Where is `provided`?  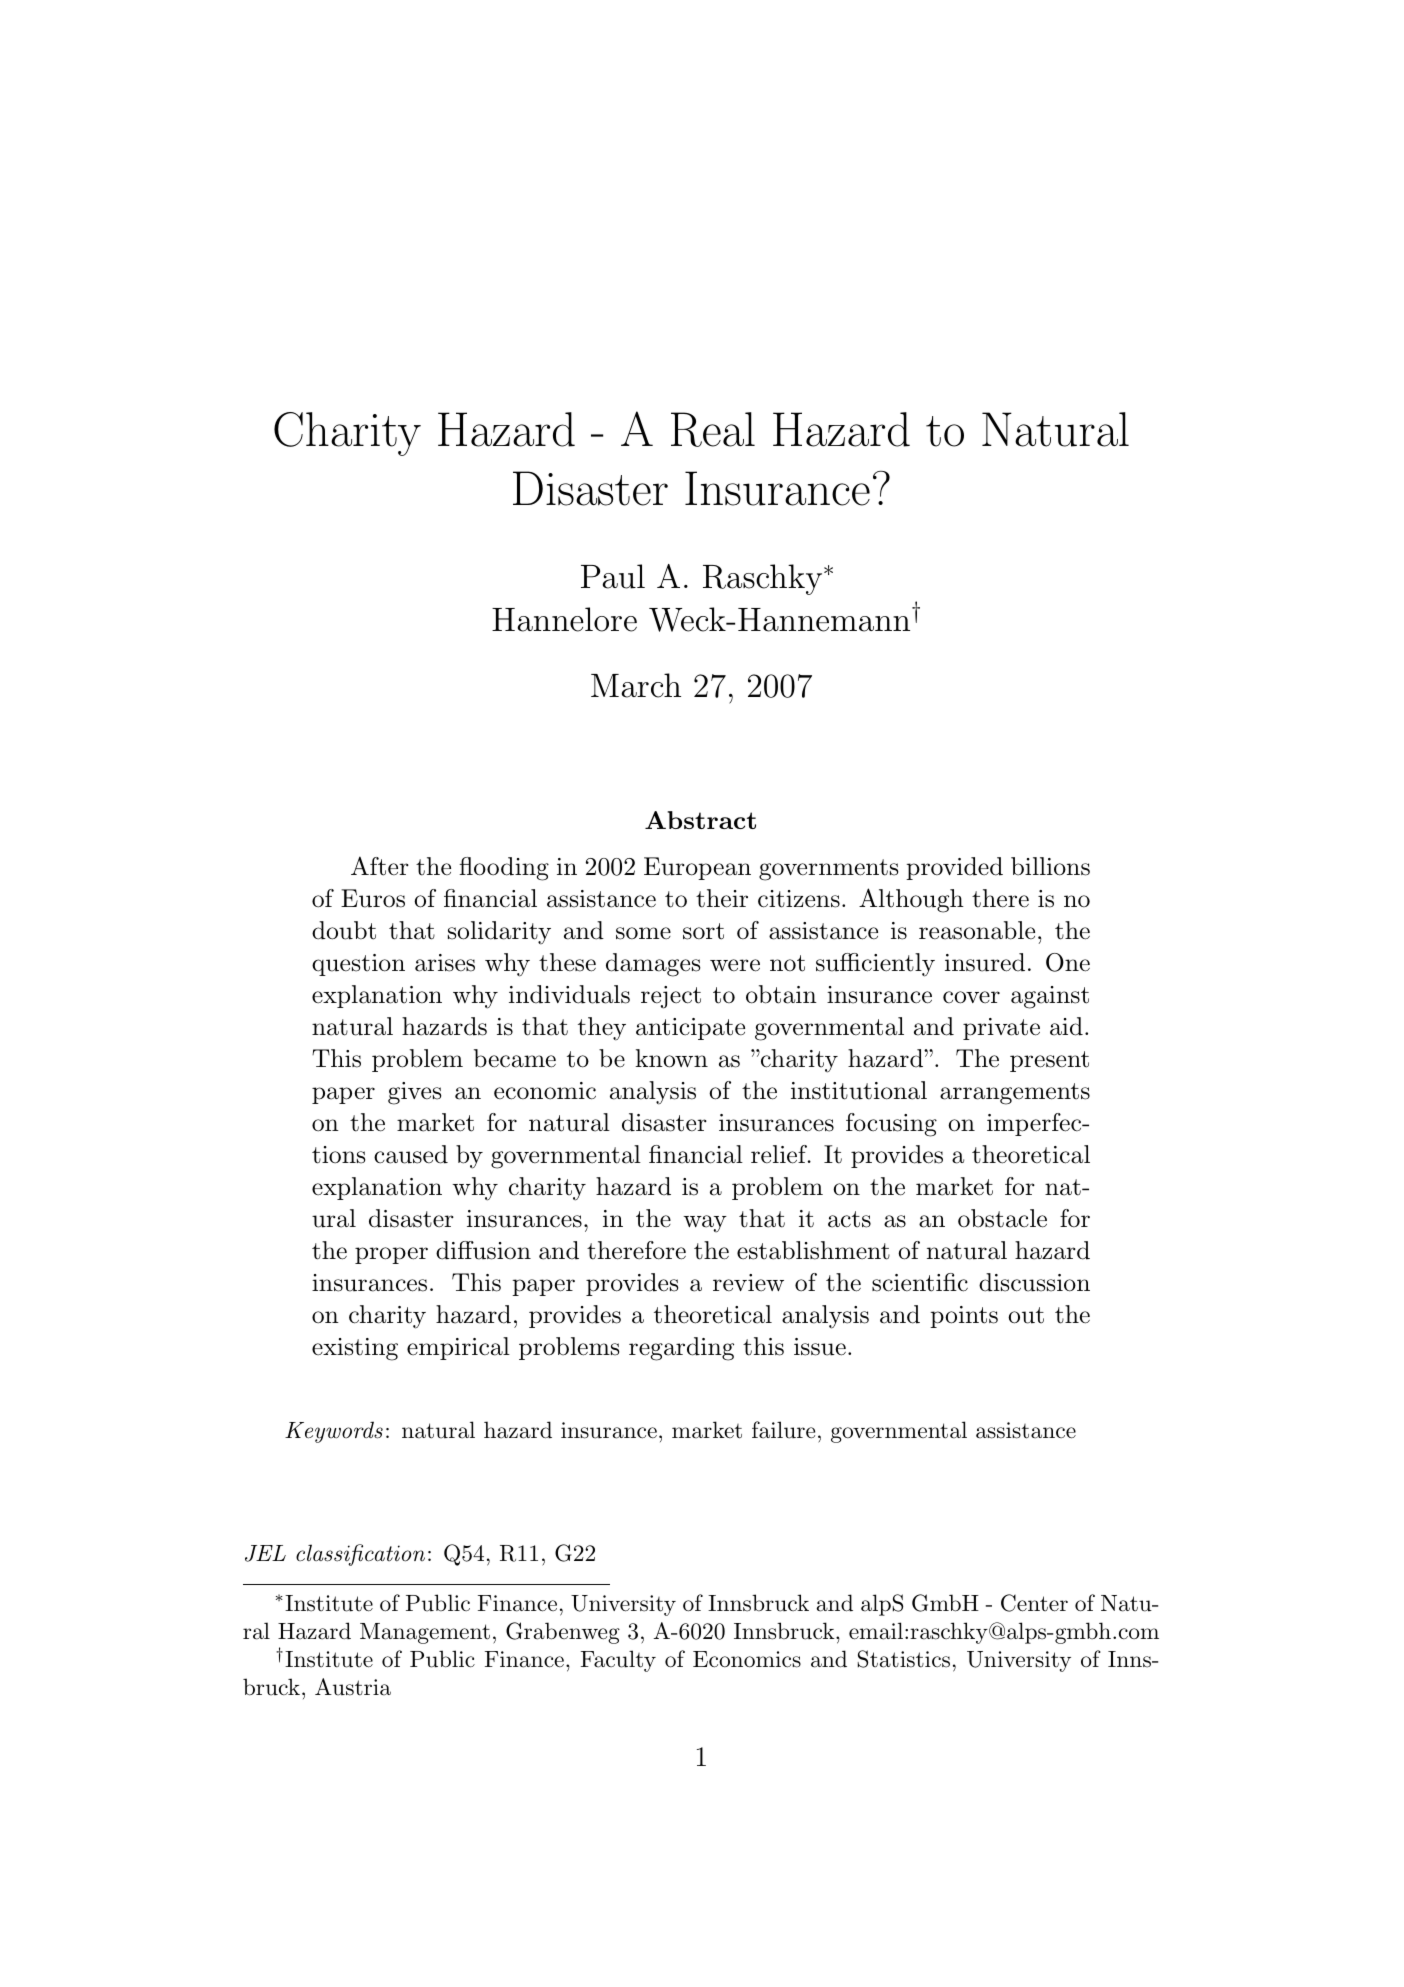 provided is located at coordinates (954, 868).
